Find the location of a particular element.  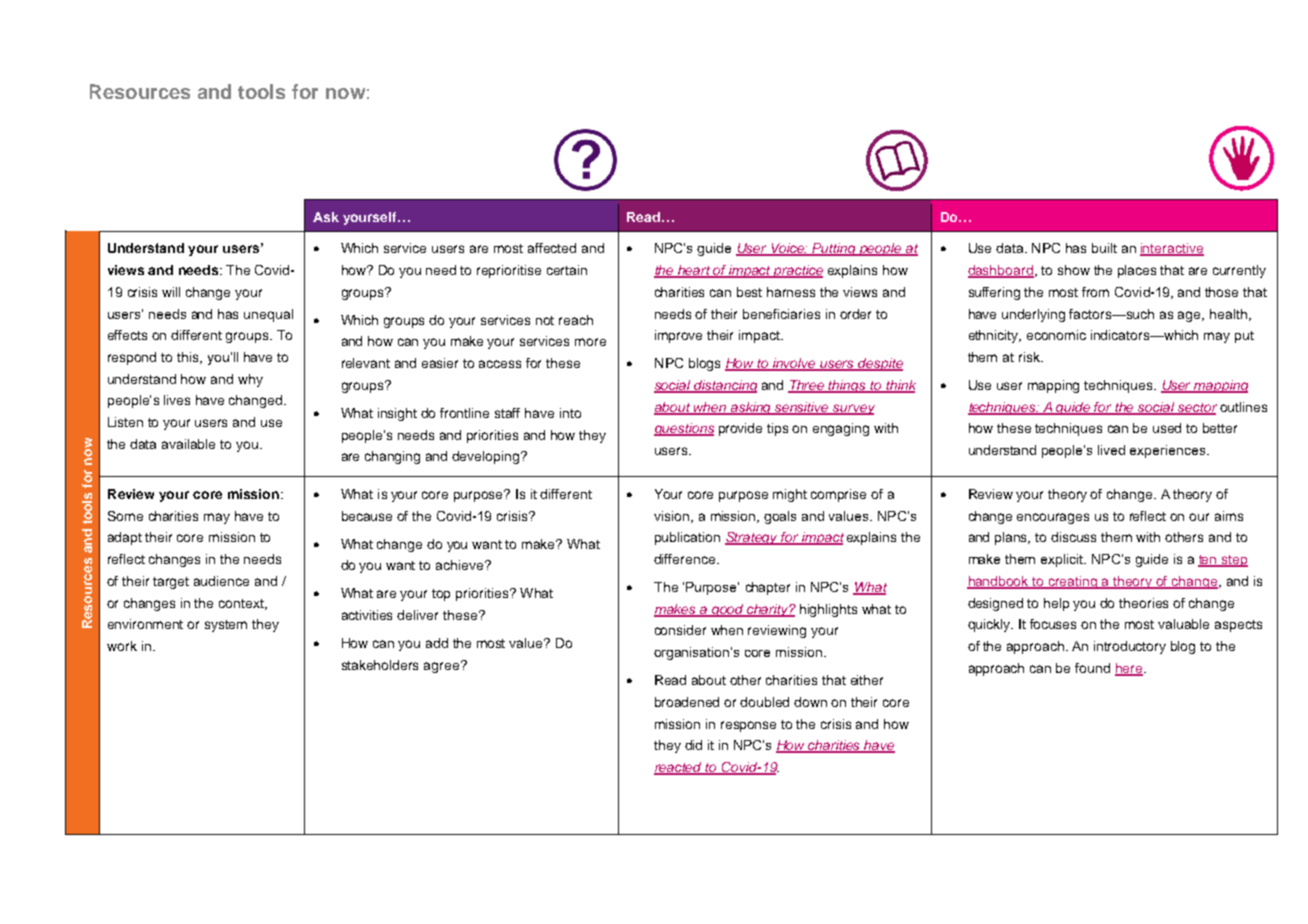

will is located at coordinates (171, 292).
